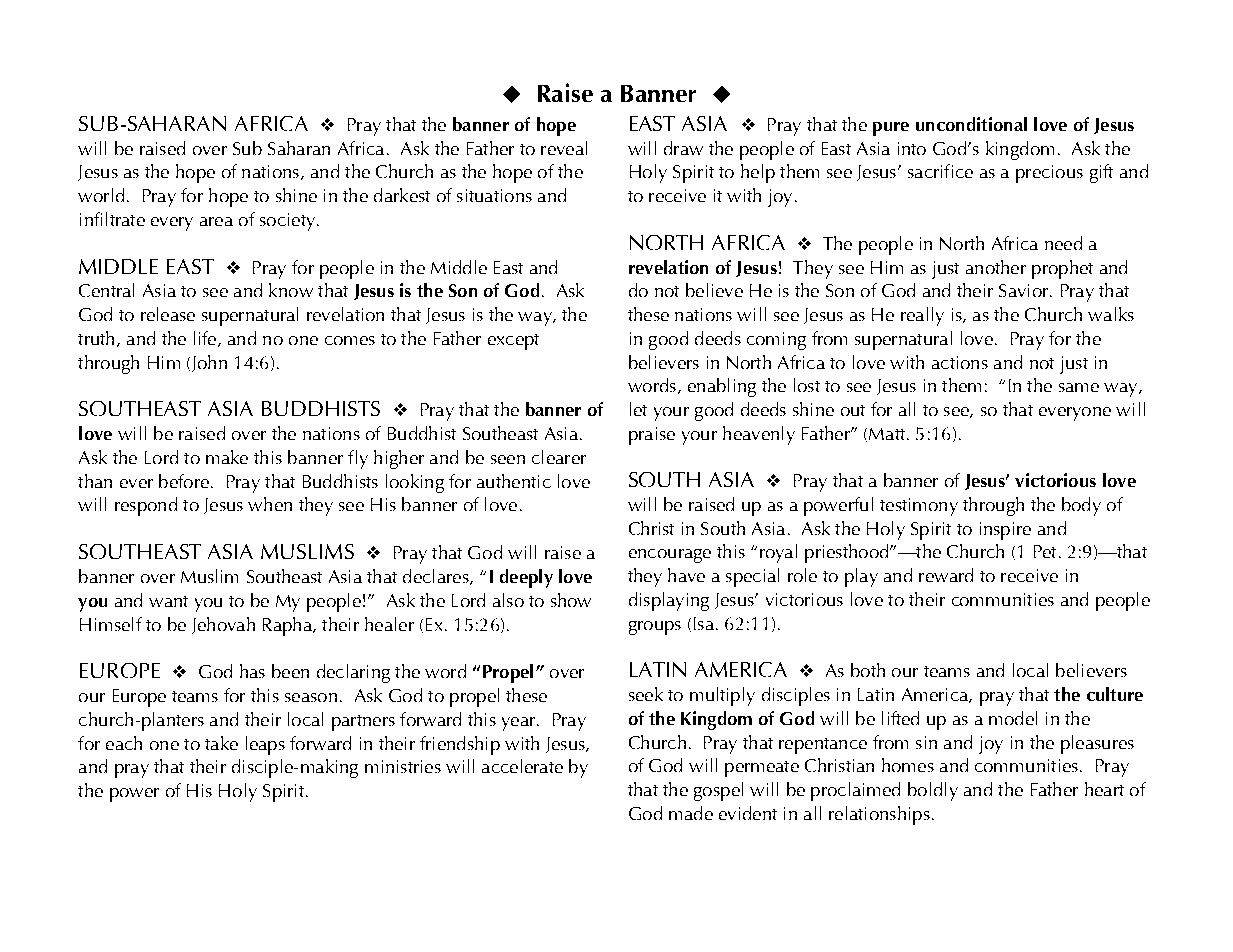 This screenshot has width=1233, height=952. What do you see at coordinates (919, 507) in the screenshot?
I see `testimony` at bounding box center [919, 507].
